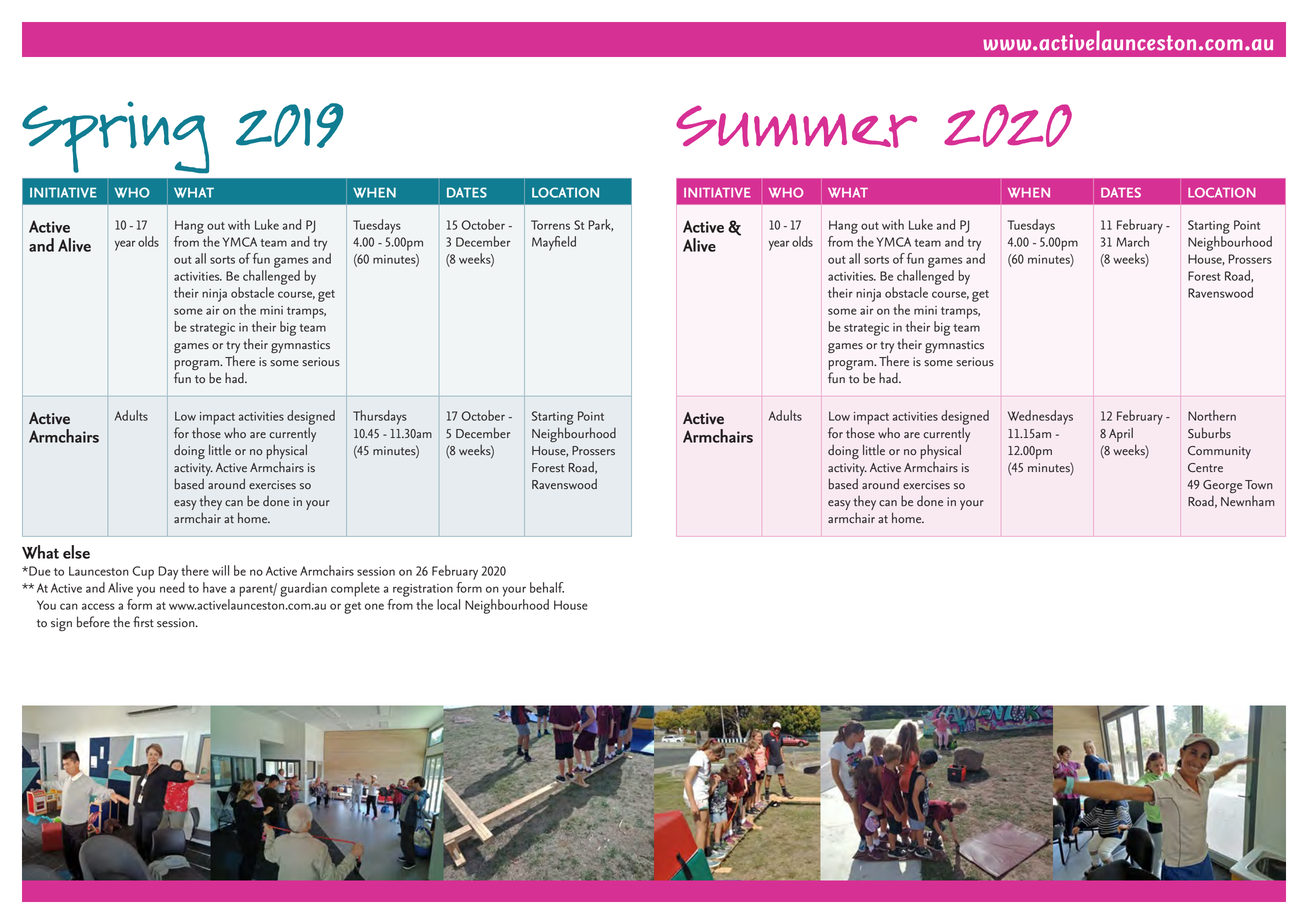 Image resolution: width=1308 pixels, height=924 pixels. What do you see at coordinates (1222, 486) in the screenshot?
I see `George` at bounding box center [1222, 486].
